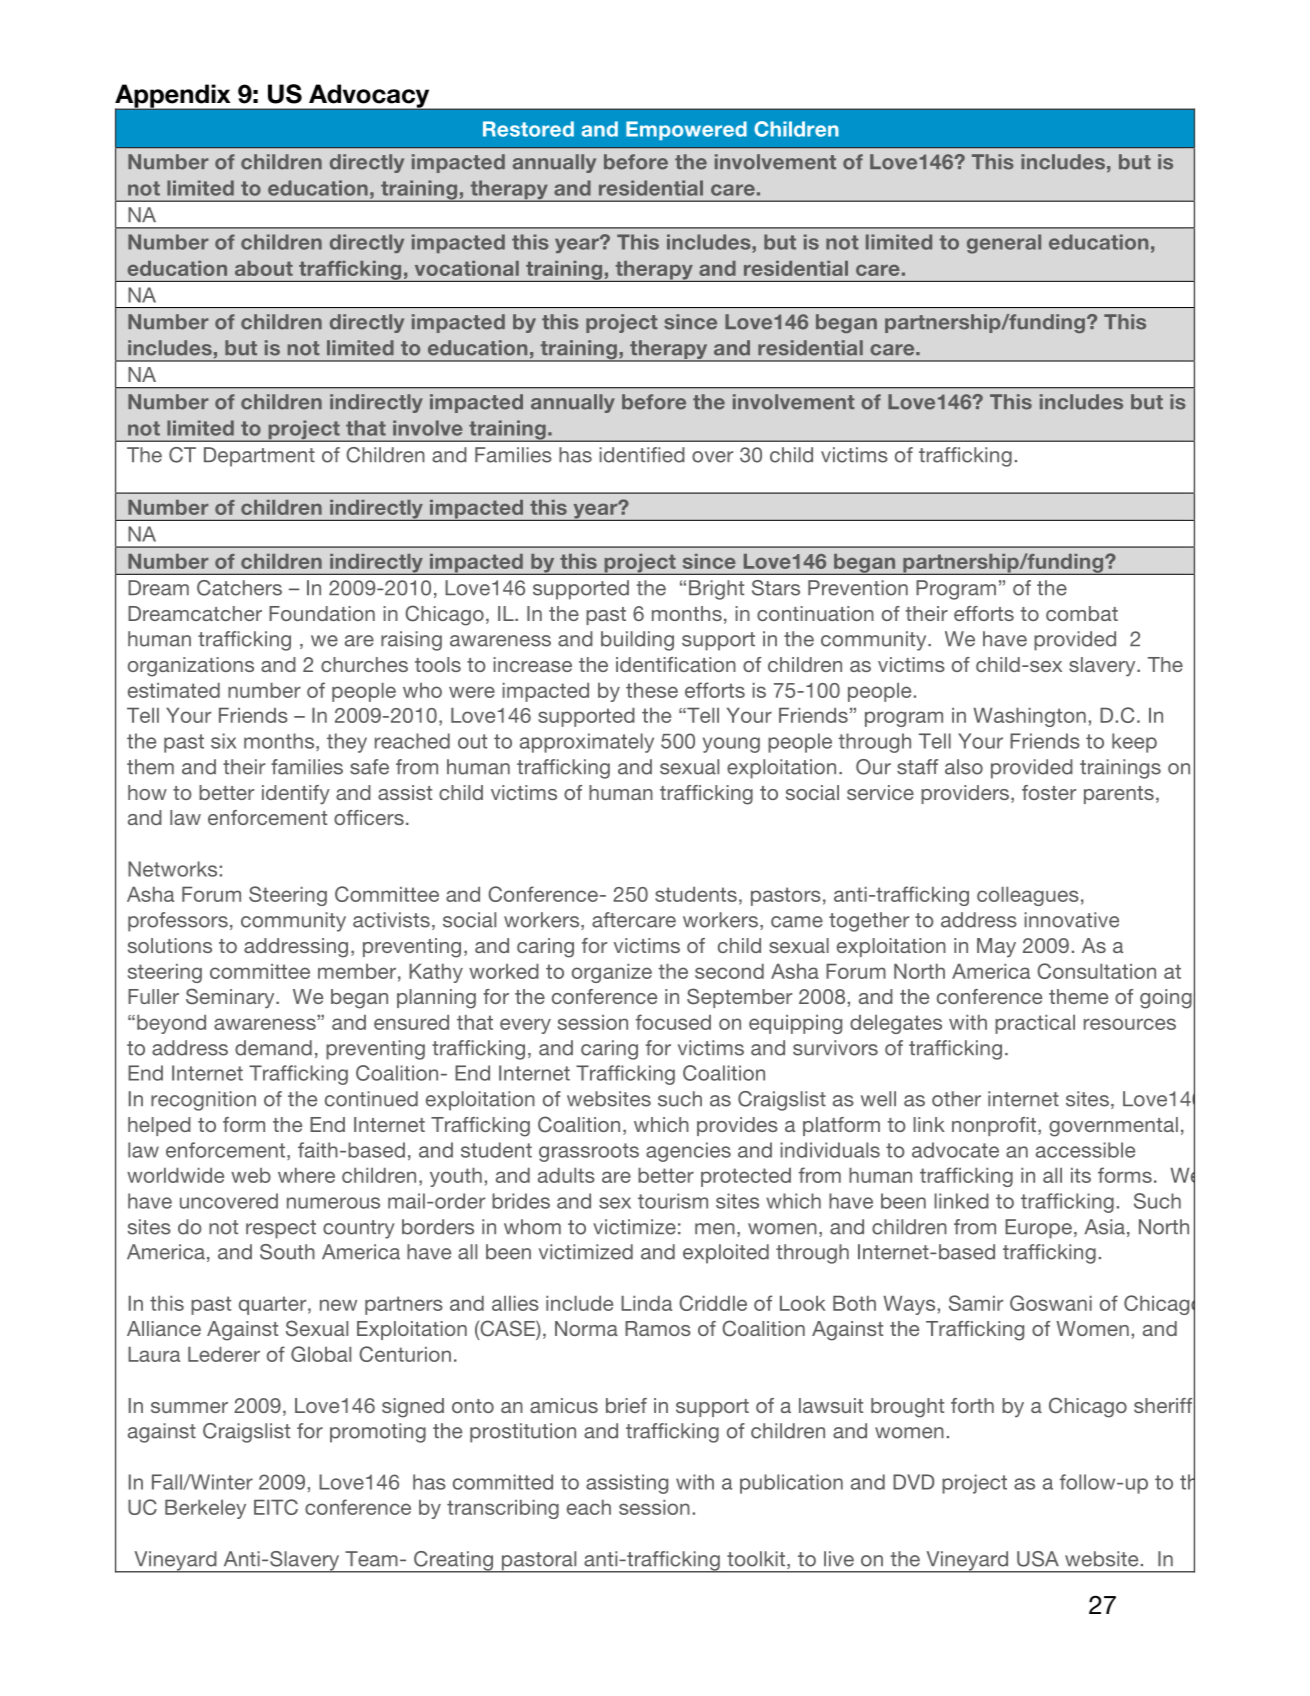  What do you see at coordinates (637, 641) in the screenshot?
I see `building` at bounding box center [637, 641].
